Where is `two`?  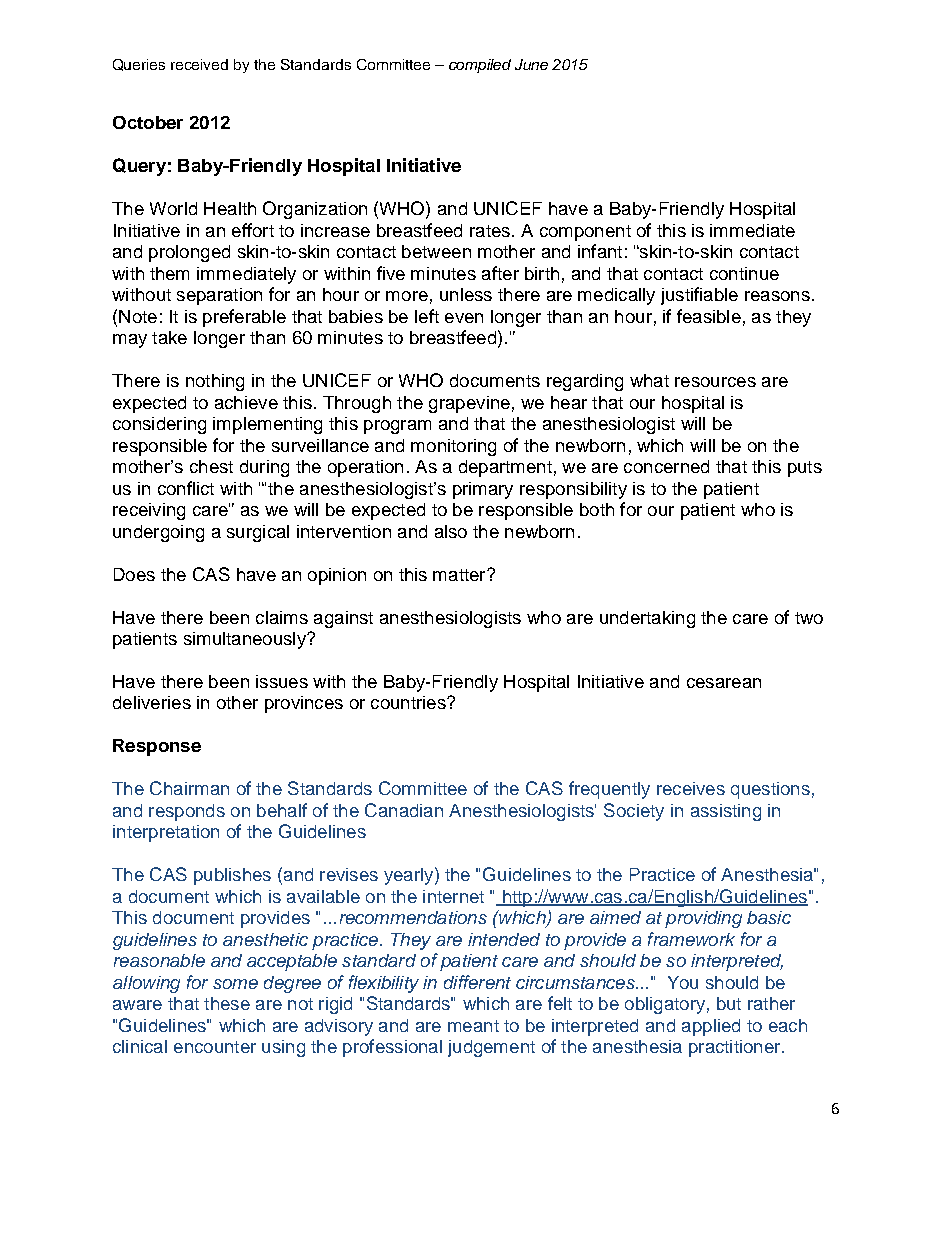 two is located at coordinates (809, 618).
